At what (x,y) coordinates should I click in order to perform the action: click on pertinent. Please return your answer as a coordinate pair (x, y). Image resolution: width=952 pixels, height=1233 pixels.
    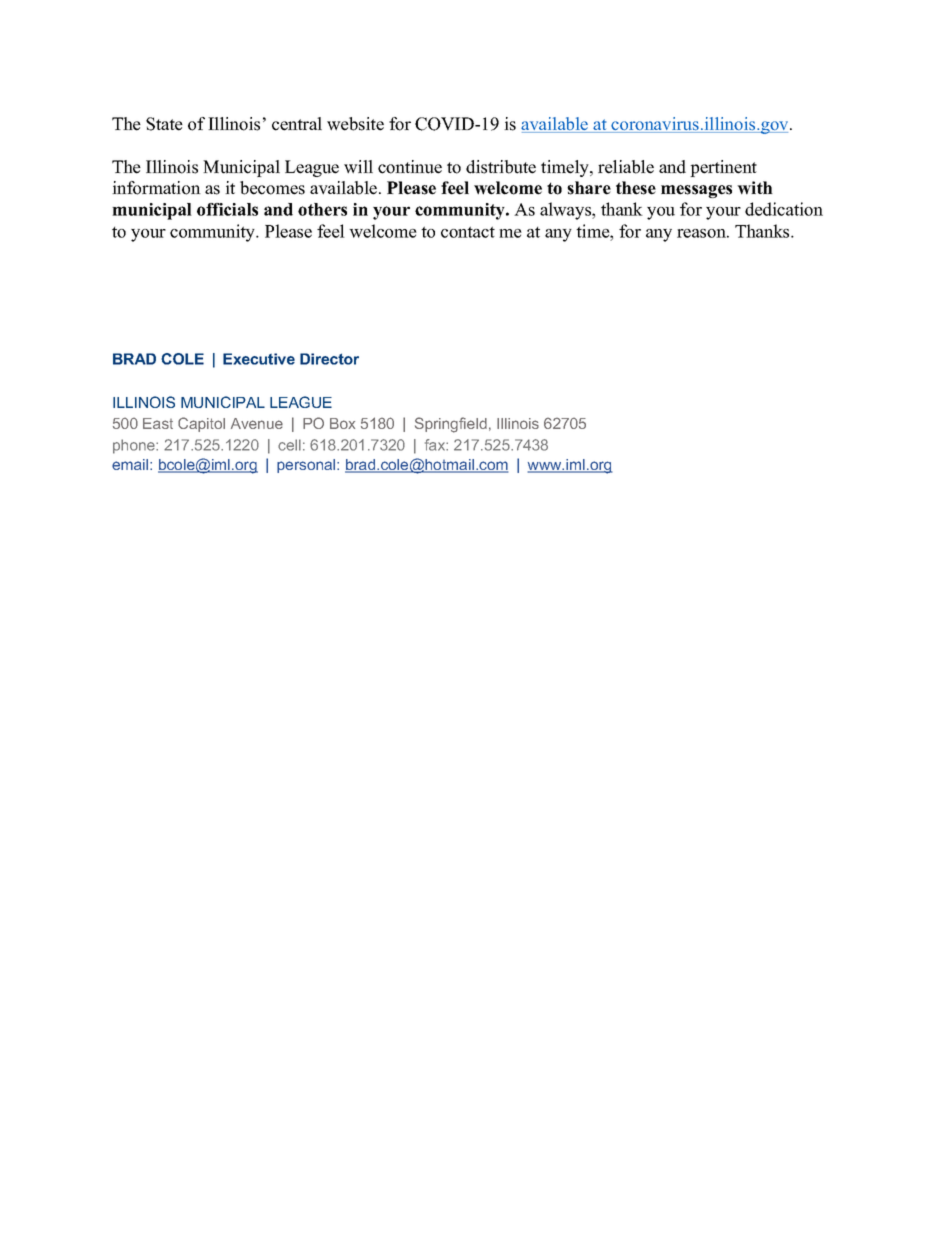
    Looking at the image, I should click on (723, 168).
